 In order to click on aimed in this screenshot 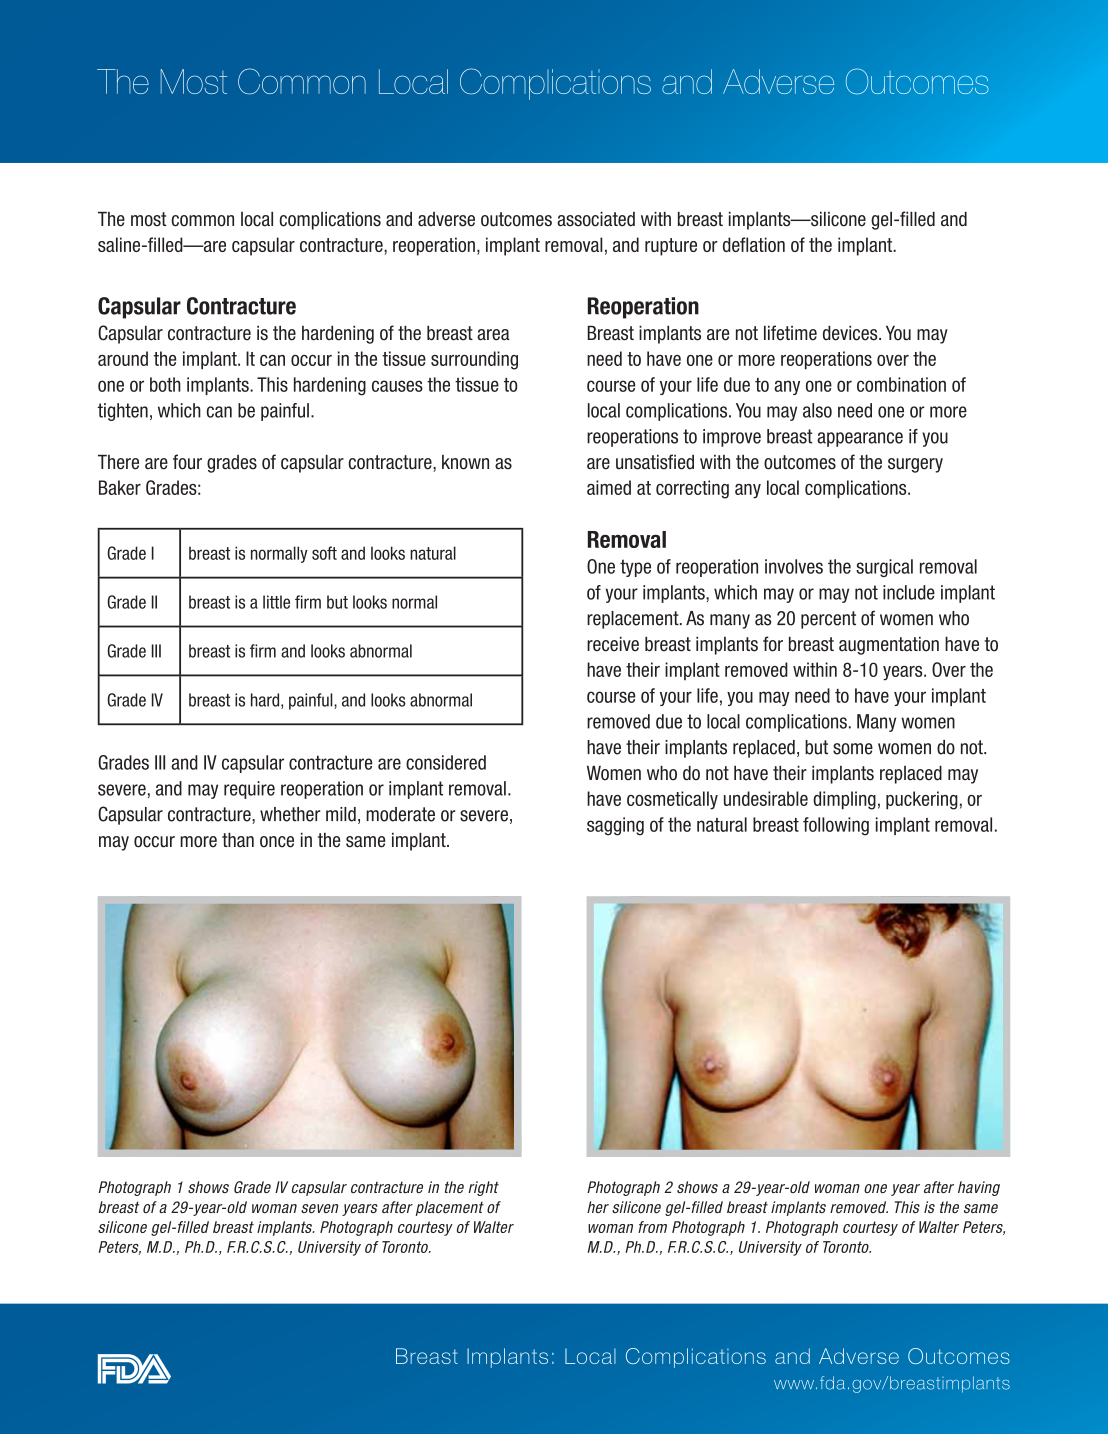, I will do `click(609, 487)`.
